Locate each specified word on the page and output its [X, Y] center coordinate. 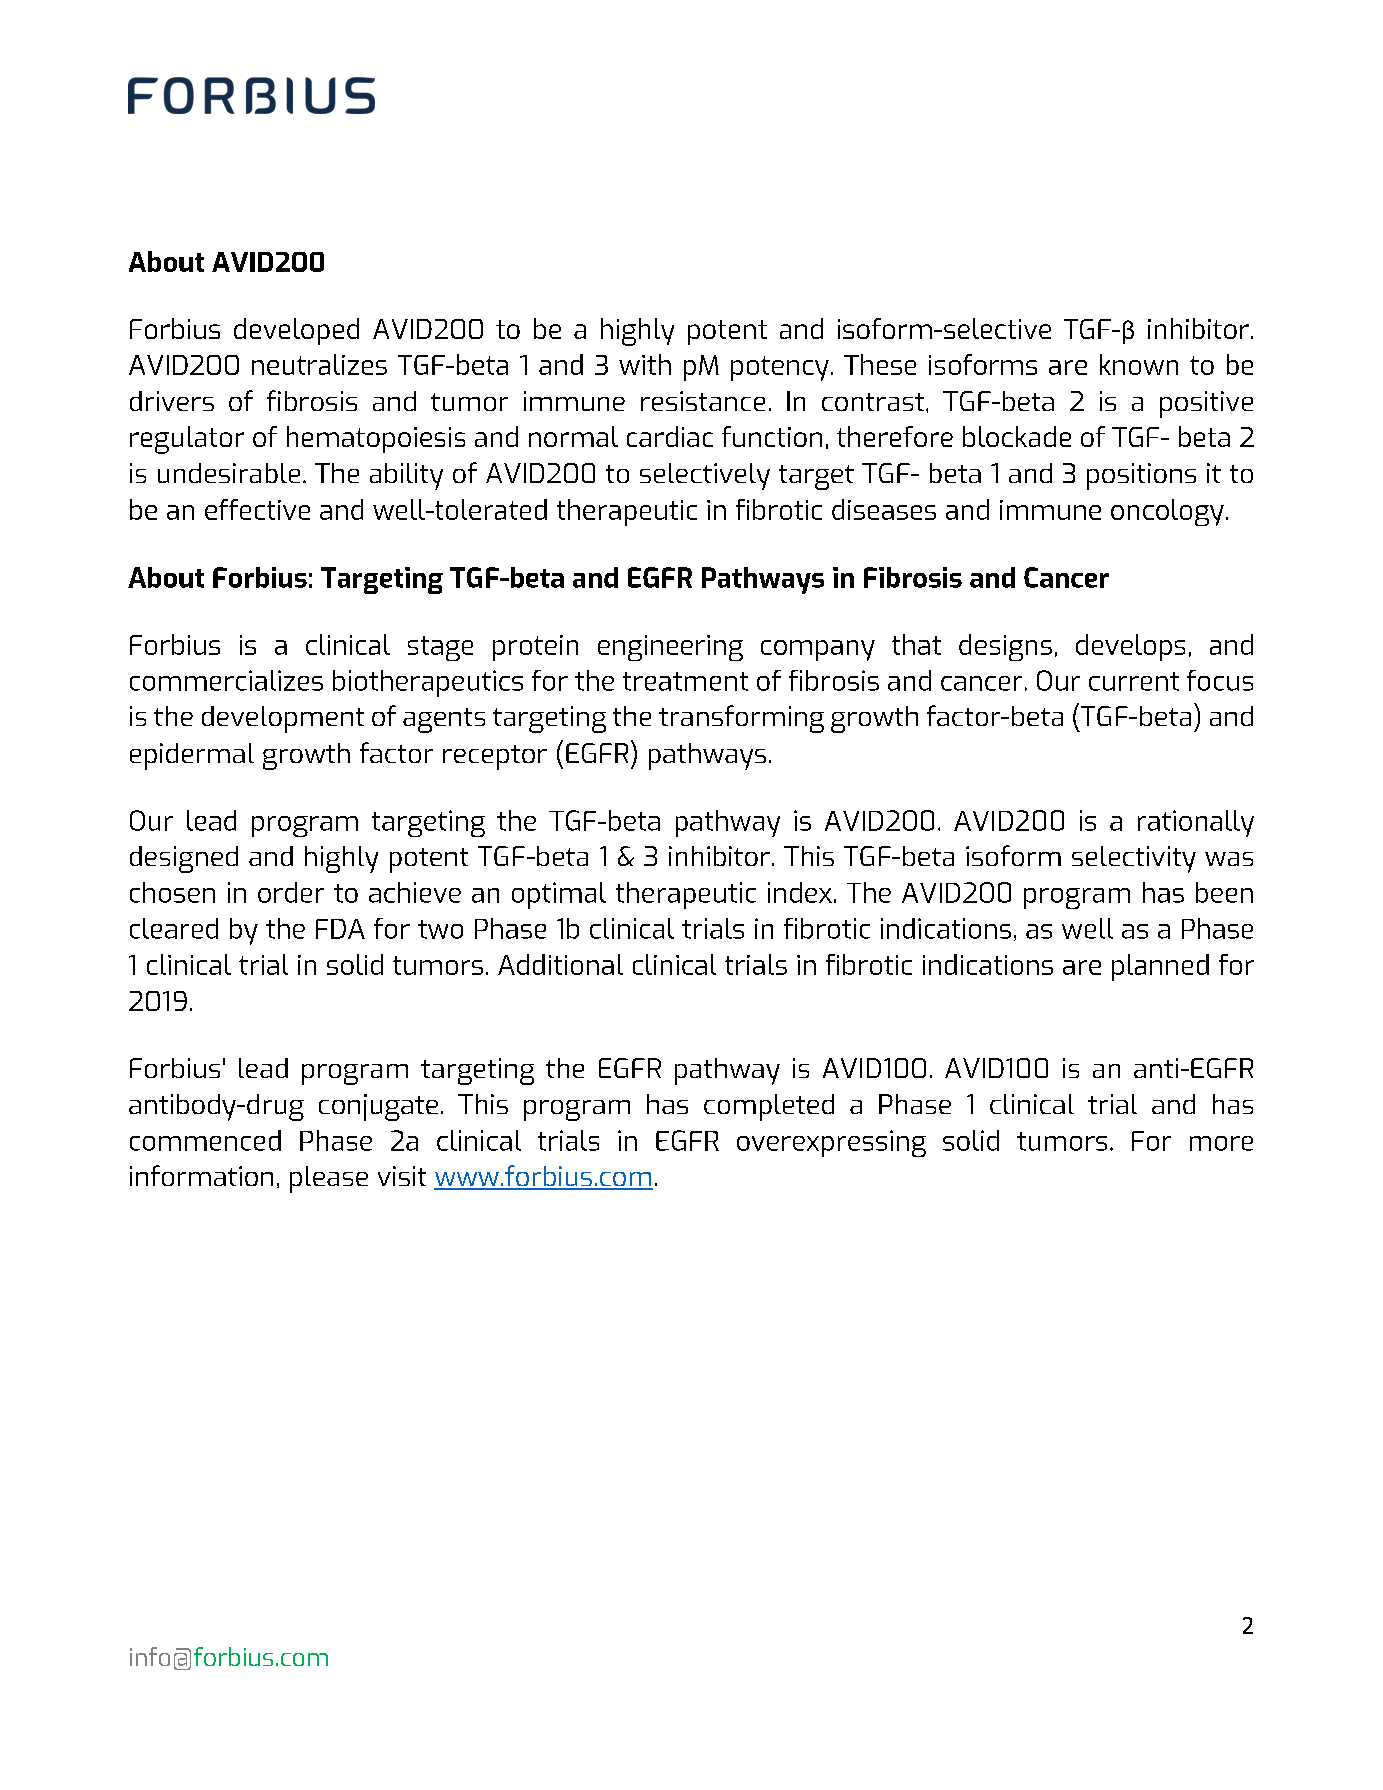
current [1134, 681]
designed [184, 859]
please [329, 1179]
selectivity [1134, 859]
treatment [685, 681]
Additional [560, 964]
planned [1160, 967]
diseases [884, 509]
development [283, 719]
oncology [1167, 512]
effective [257, 509]
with [645, 364]
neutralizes [319, 364]
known [1139, 364]
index [800, 892]
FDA [340, 929]
